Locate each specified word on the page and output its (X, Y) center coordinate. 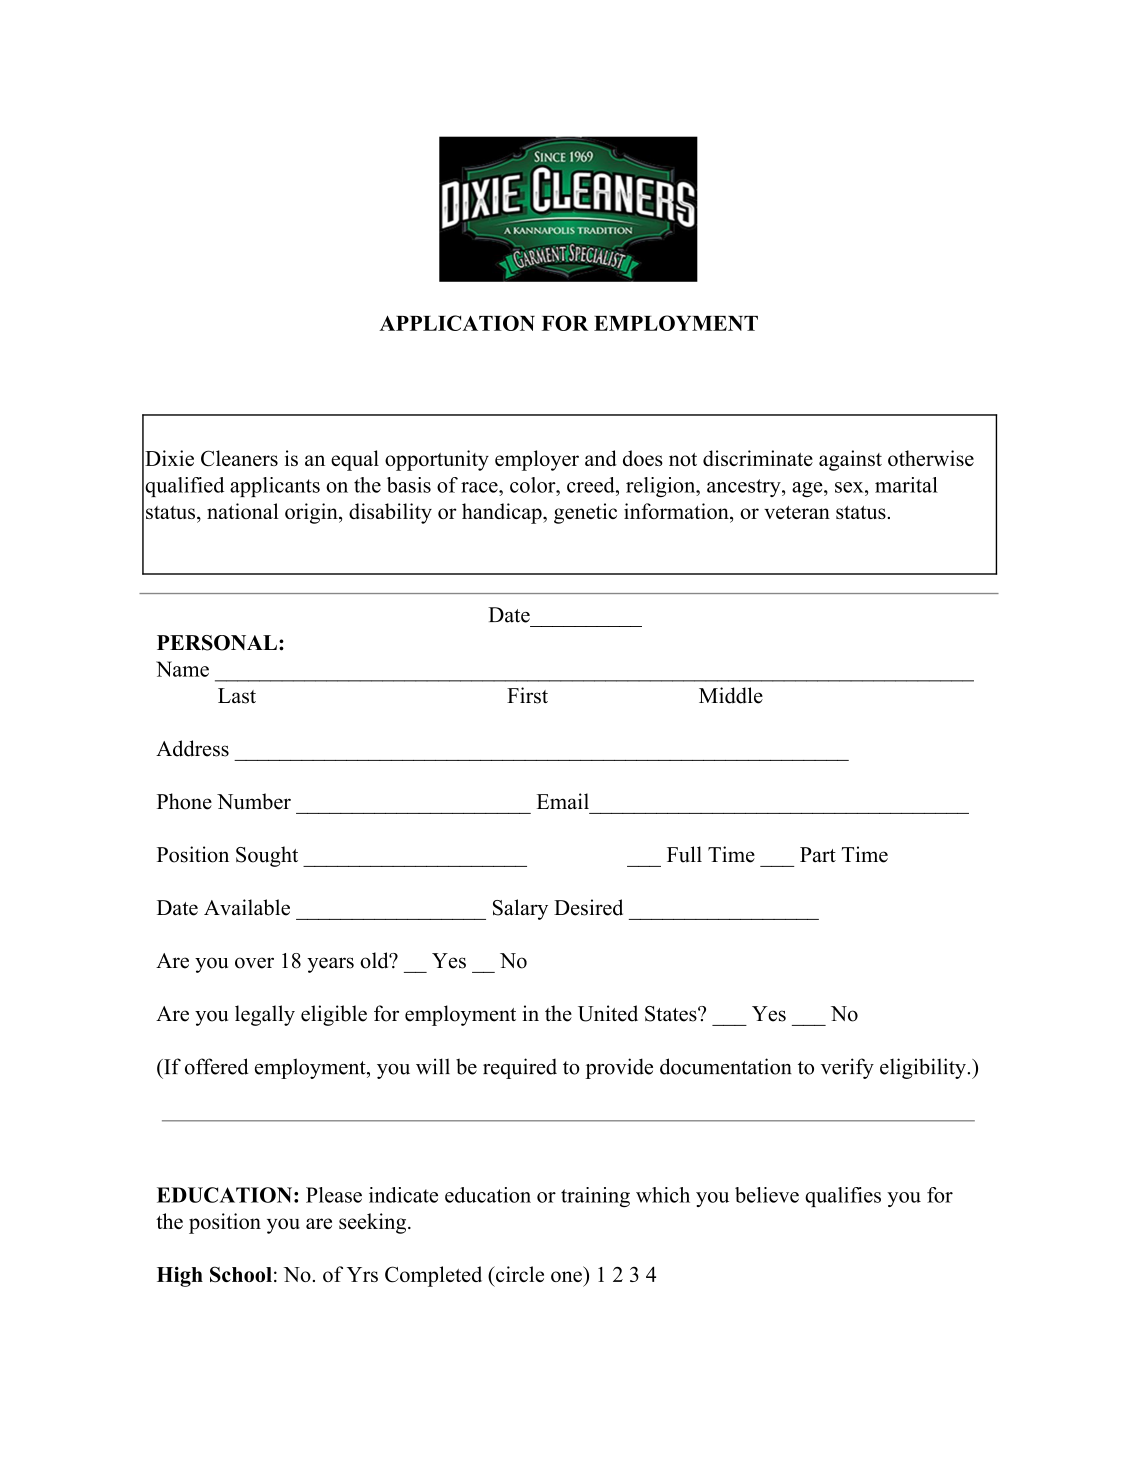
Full (684, 854)
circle (518, 1274)
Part (818, 854)
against (850, 460)
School (241, 1274)
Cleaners (239, 458)
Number (254, 801)
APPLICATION (457, 323)
